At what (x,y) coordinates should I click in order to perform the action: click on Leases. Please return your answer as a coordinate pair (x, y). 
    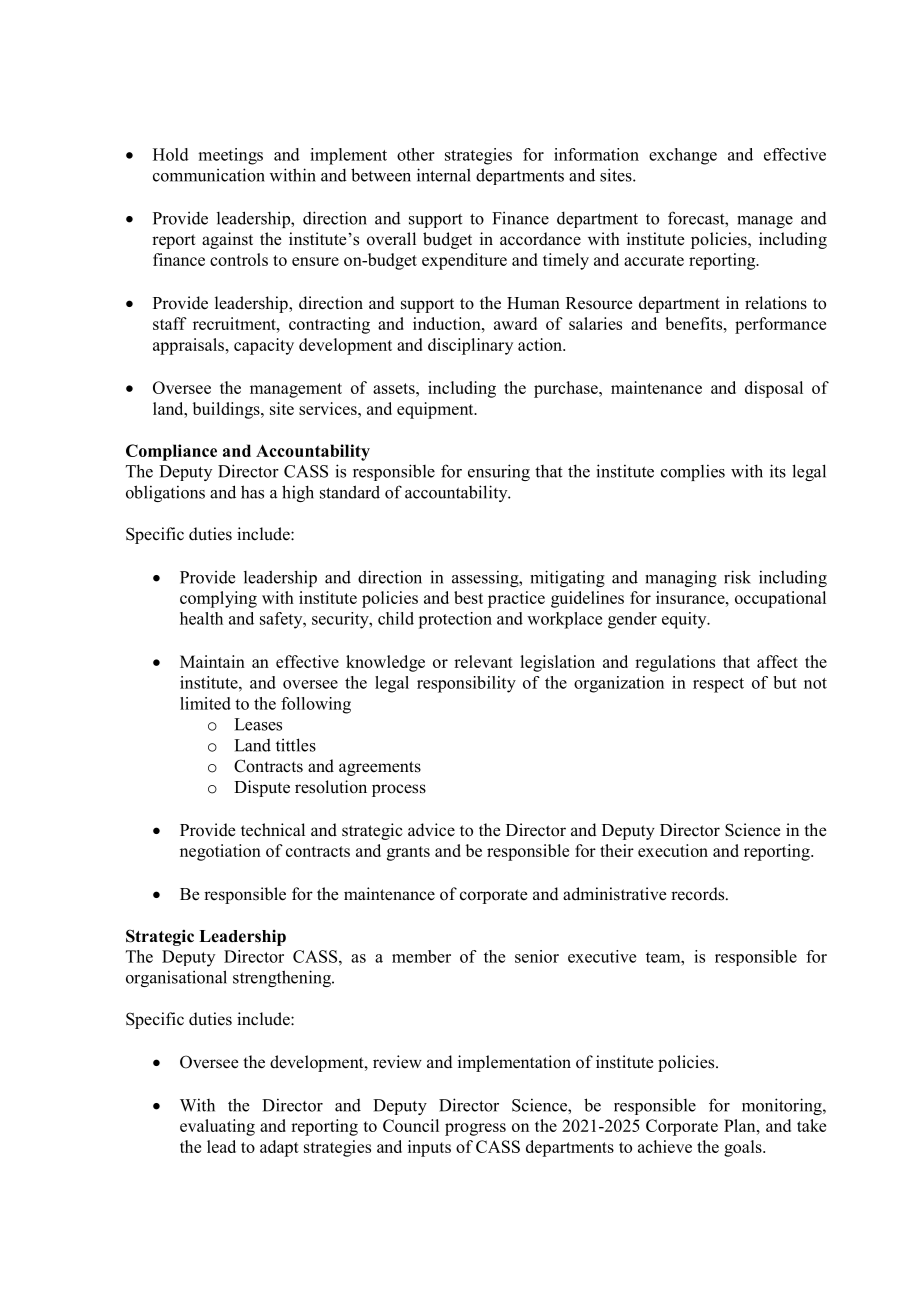
    Looking at the image, I should click on (258, 724).
